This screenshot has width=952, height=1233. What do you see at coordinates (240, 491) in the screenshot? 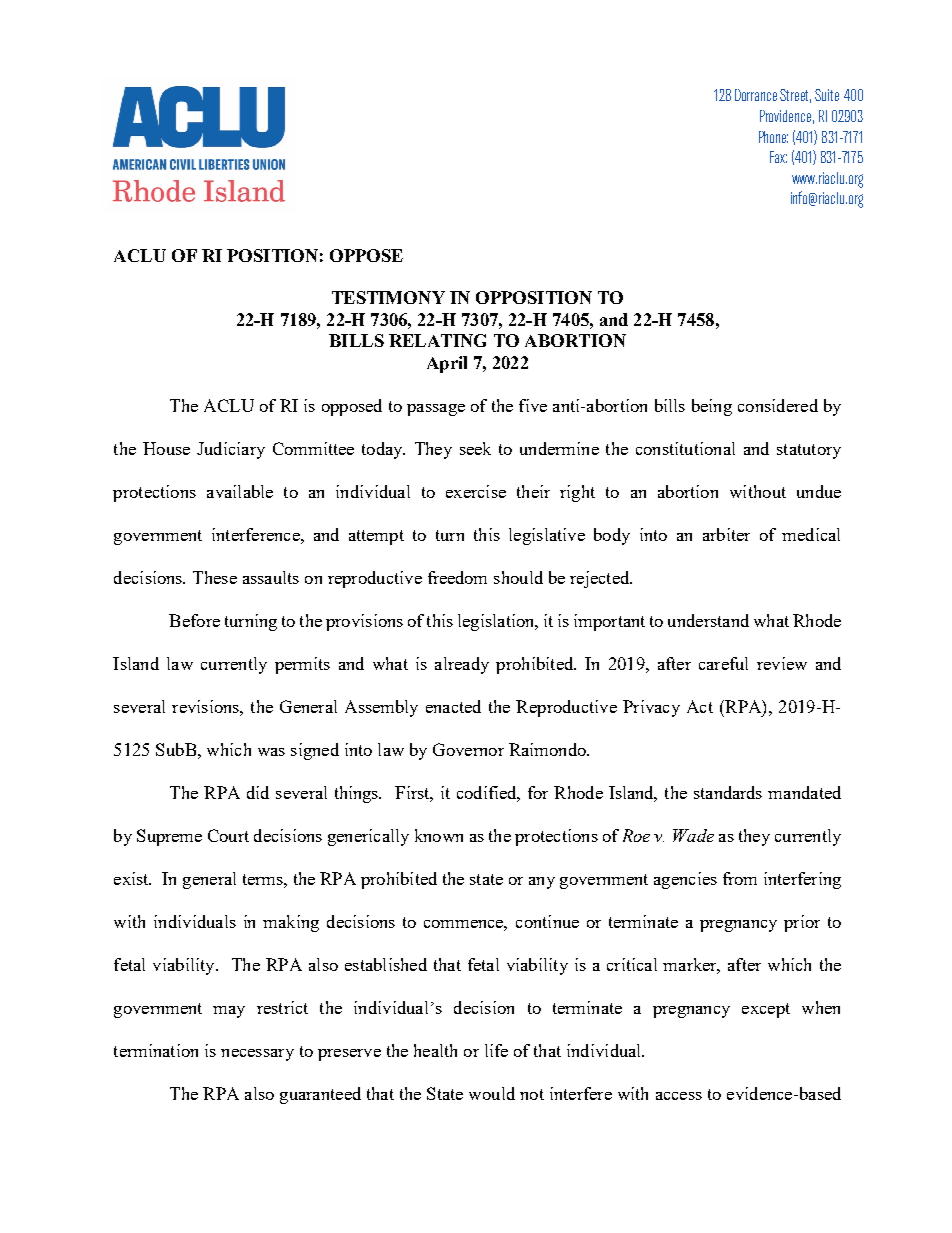
I see `available` at bounding box center [240, 491].
